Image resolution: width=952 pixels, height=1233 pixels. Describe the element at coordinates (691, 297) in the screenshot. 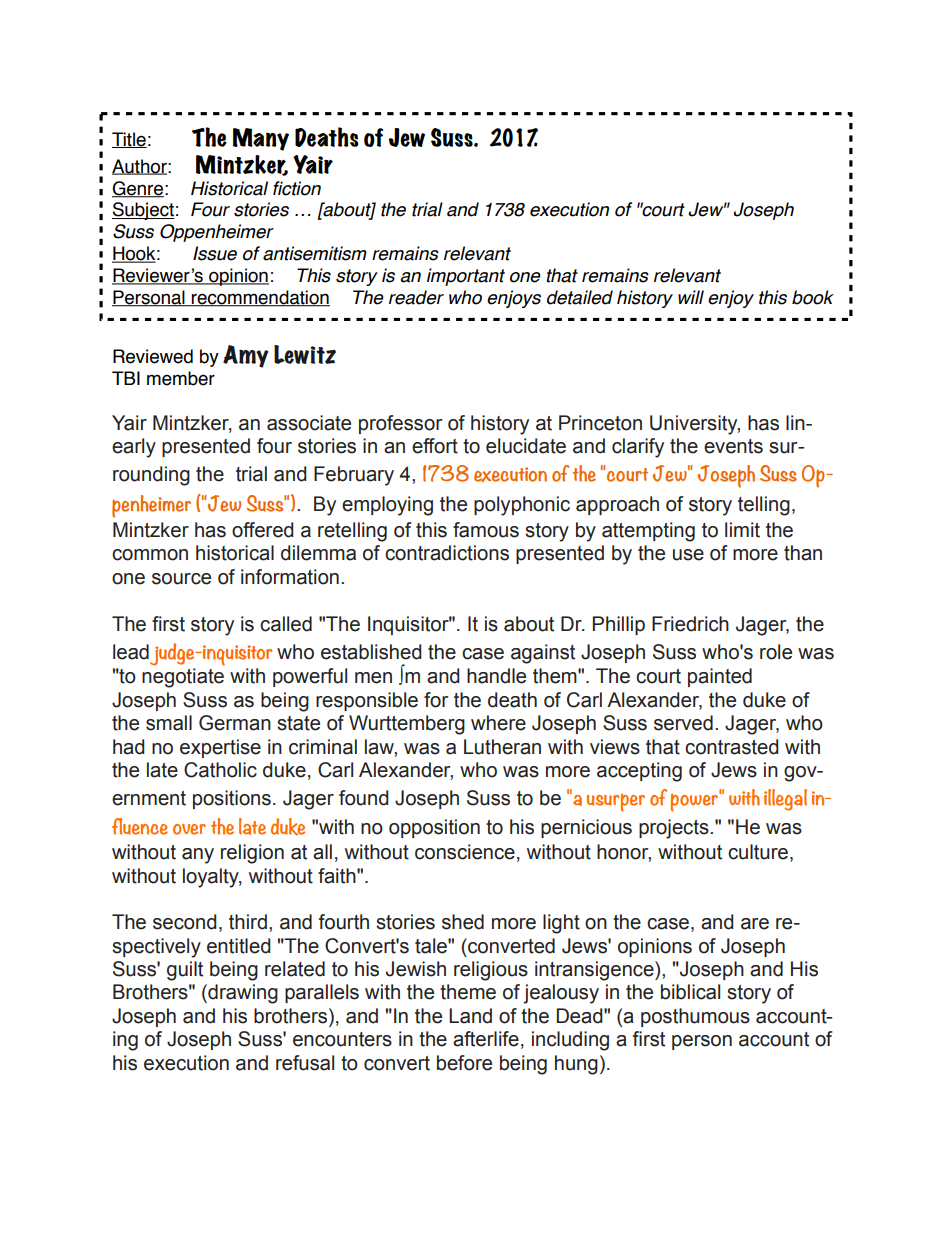

I see `will` at that location.
